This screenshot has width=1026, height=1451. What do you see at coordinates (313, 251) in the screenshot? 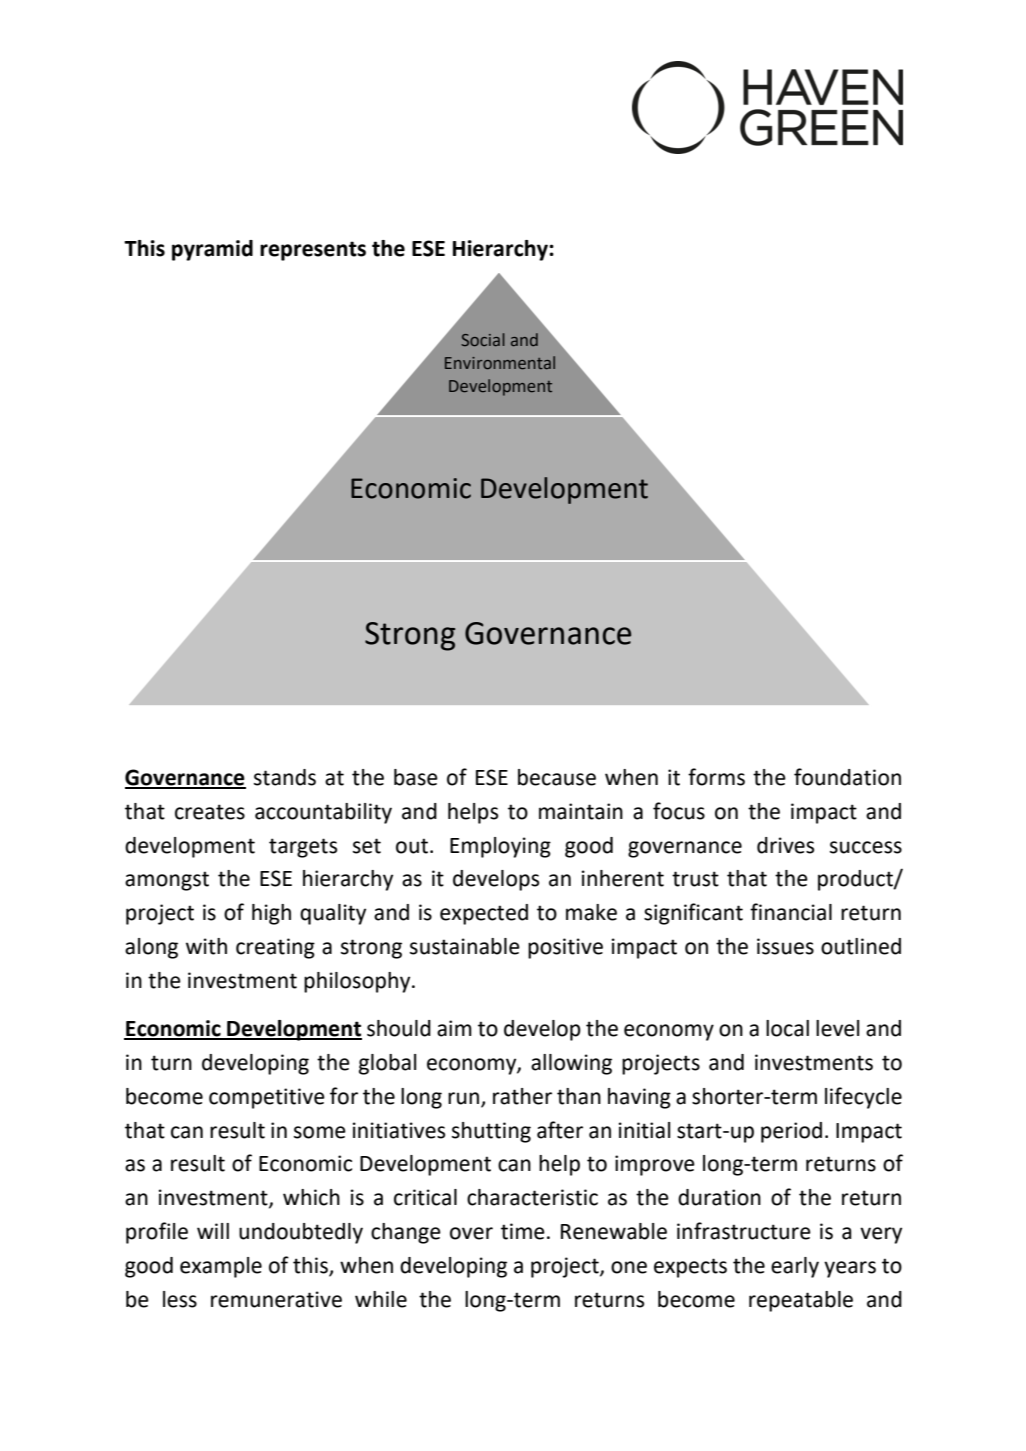
I see `represents` at bounding box center [313, 251].
